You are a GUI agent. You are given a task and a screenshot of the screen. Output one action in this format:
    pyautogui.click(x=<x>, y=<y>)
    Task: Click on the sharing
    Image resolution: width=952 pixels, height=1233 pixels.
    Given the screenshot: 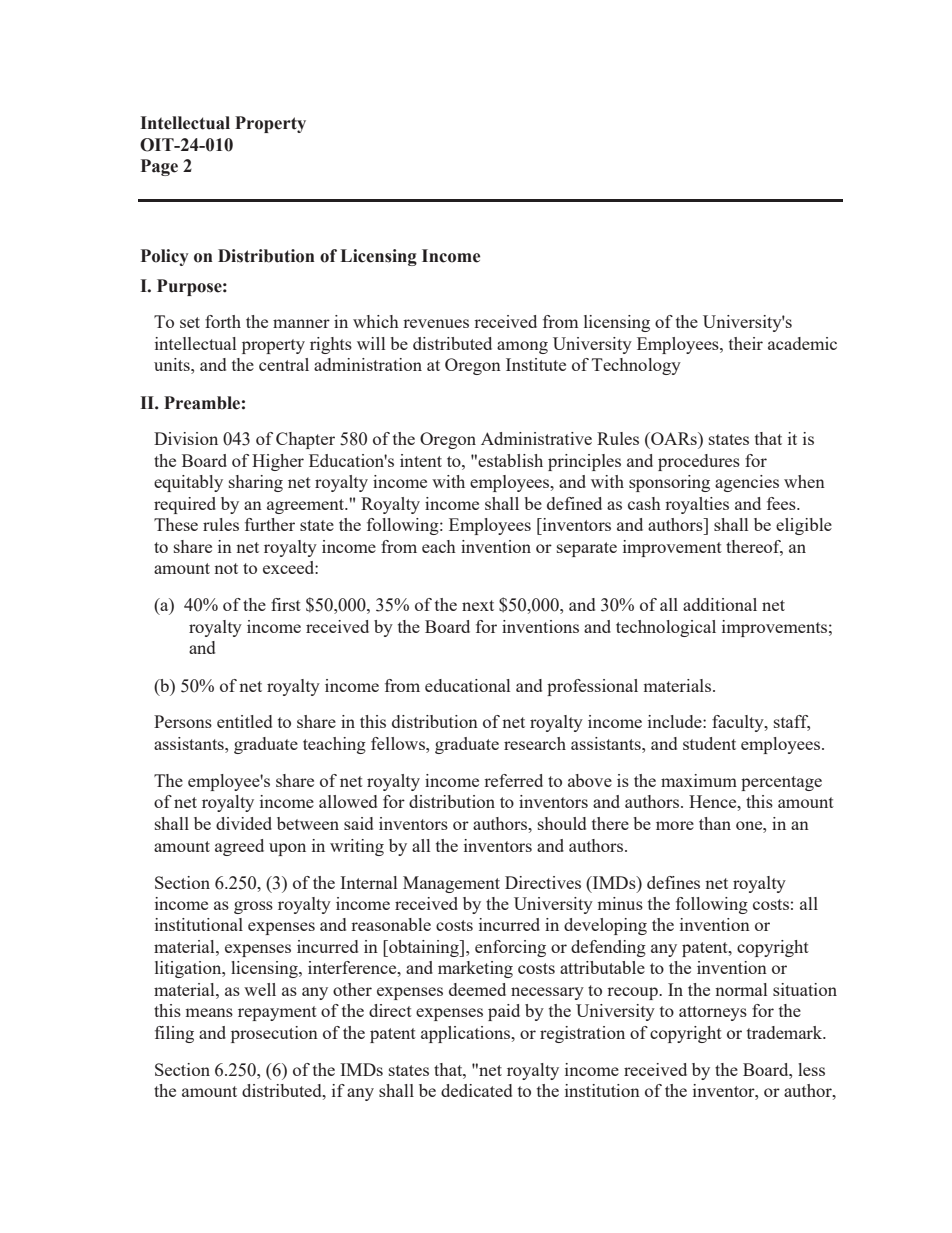 What is the action you would take?
    pyautogui.click(x=256, y=483)
